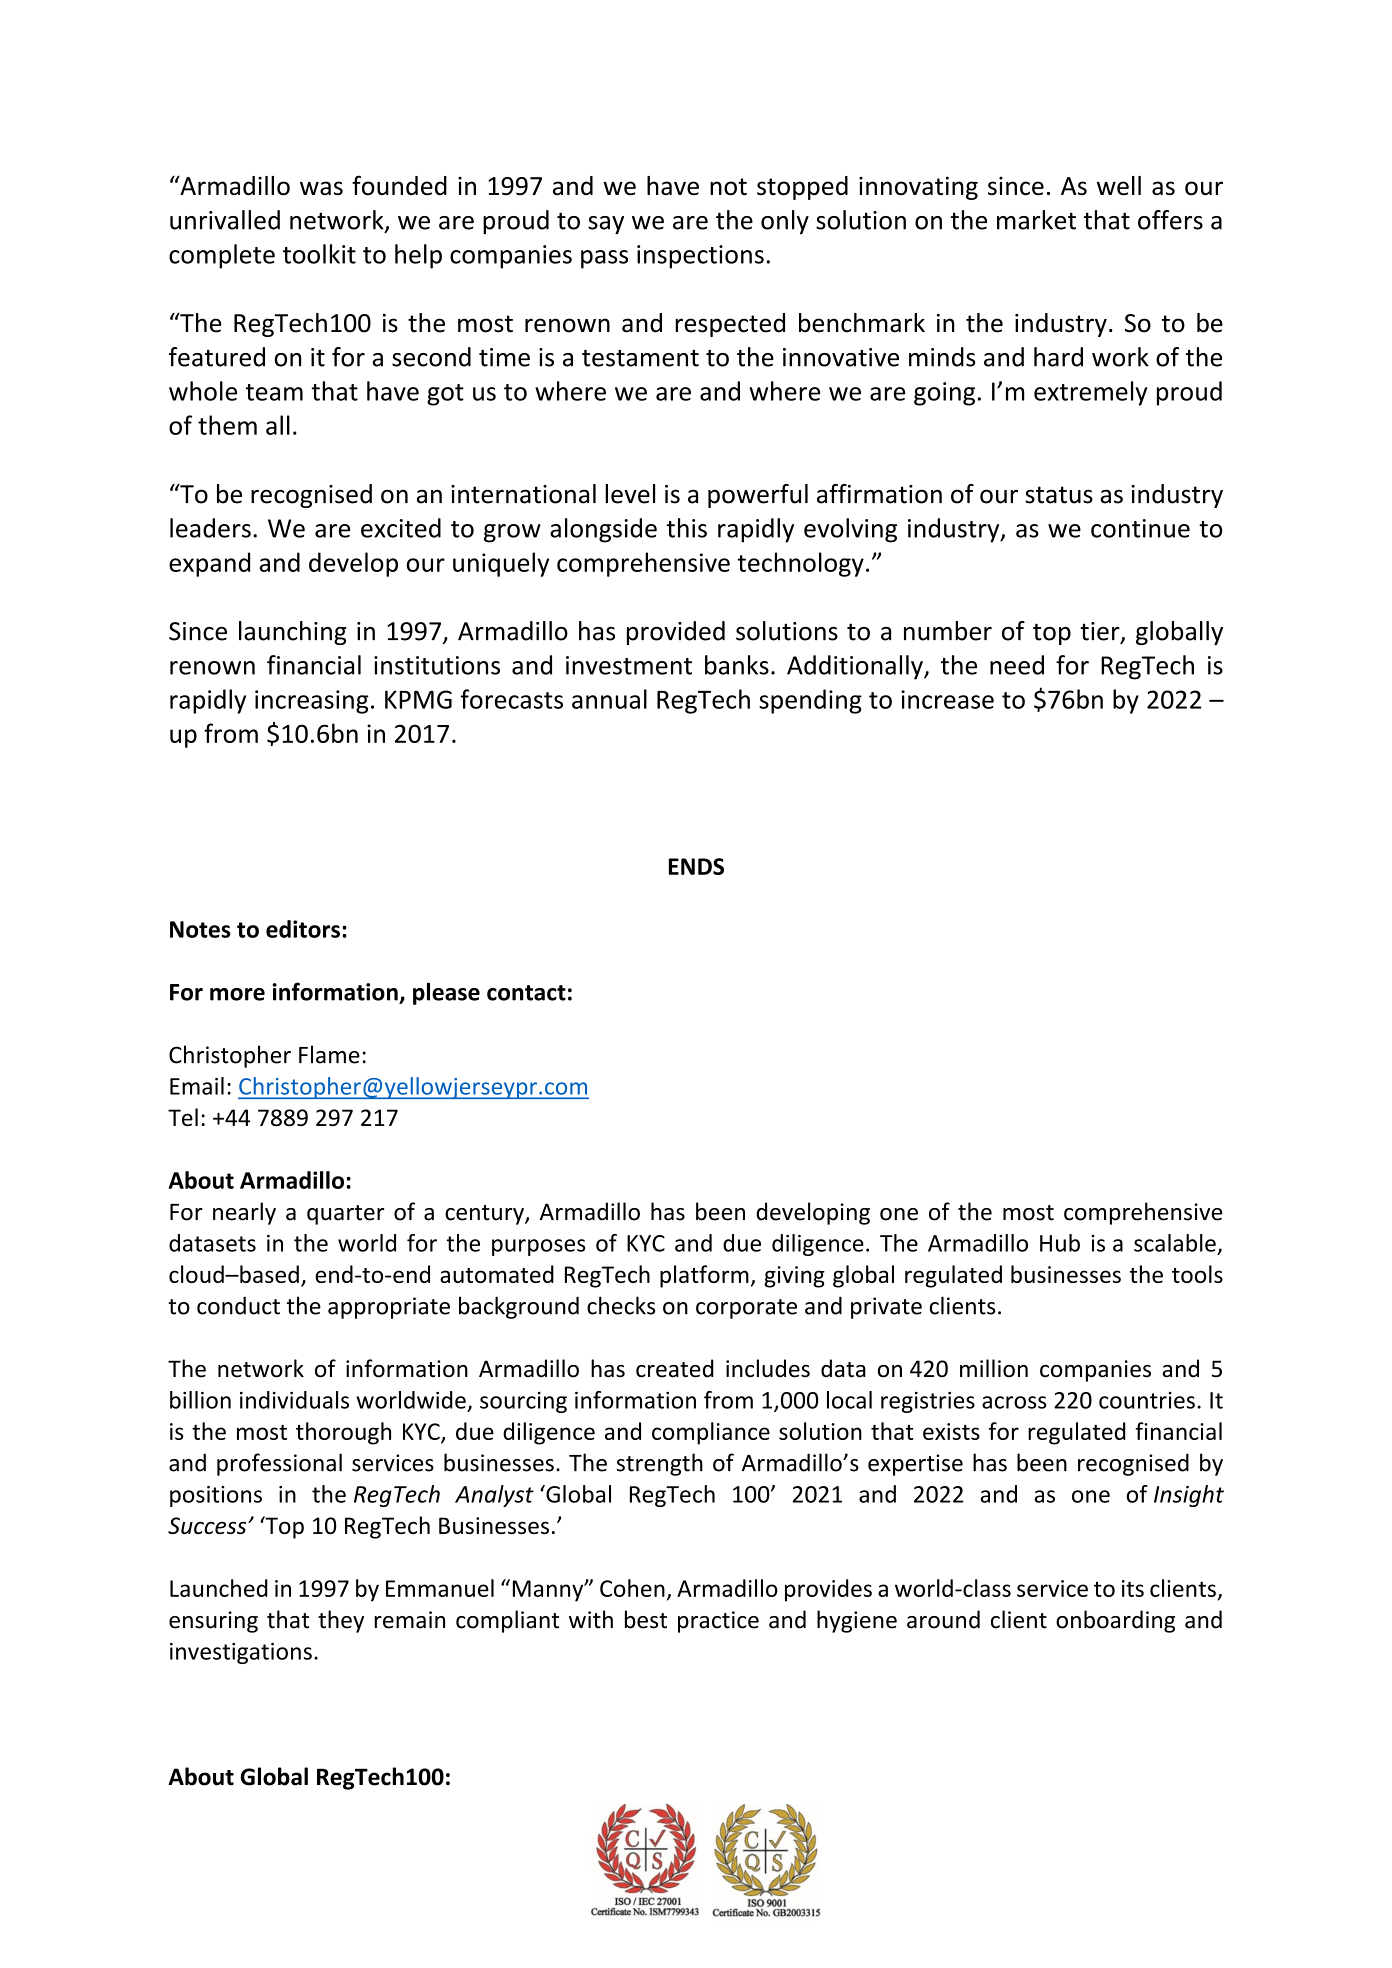  What do you see at coordinates (319, 254) in the screenshot?
I see `toolkit` at bounding box center [319, 254].
